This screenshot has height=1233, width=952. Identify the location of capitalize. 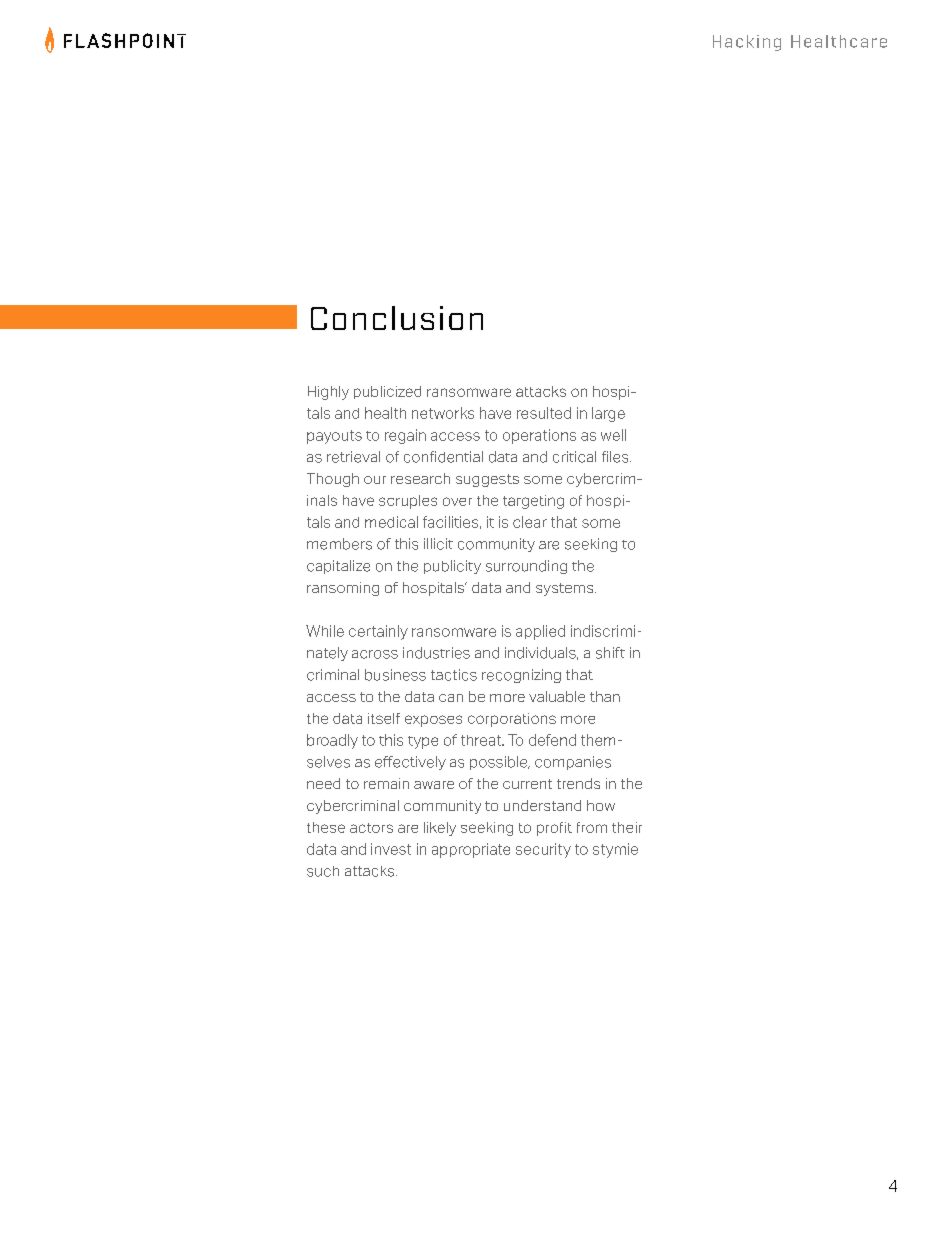
(338, 567).
